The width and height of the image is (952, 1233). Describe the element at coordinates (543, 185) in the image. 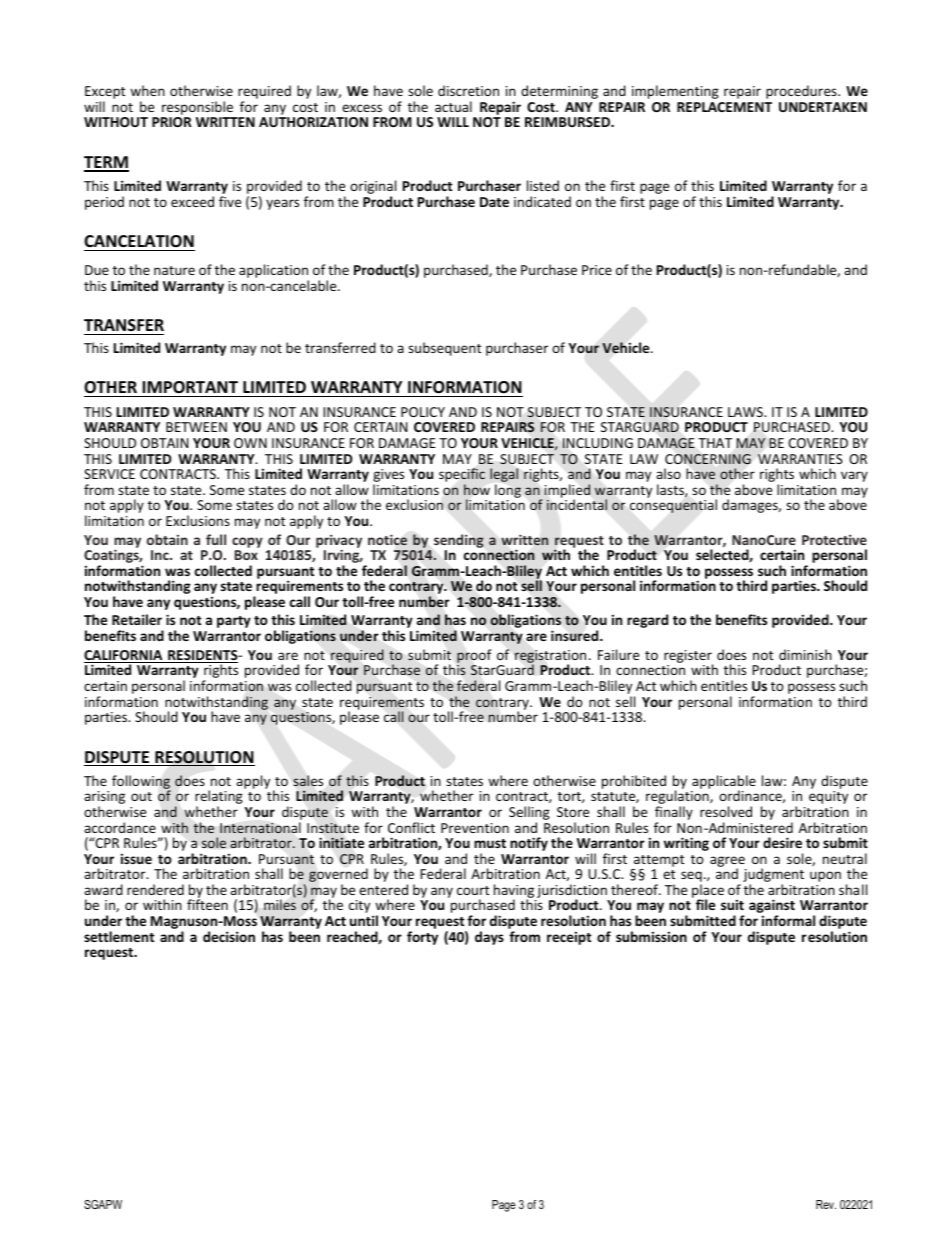

I see `listed` at that location.
